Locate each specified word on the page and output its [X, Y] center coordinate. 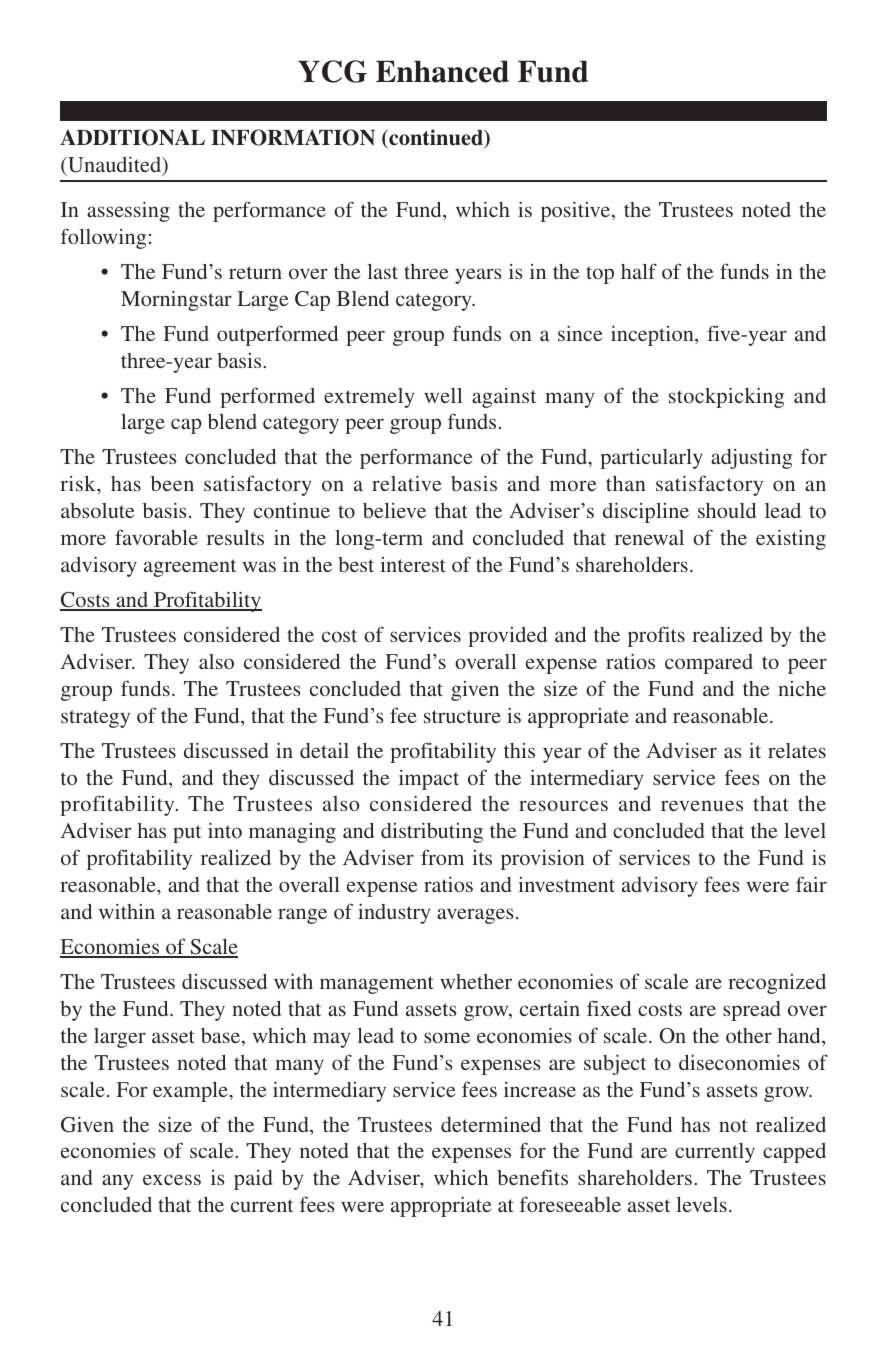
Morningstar [176, 301]
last [382, 271]
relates [797, 750]
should [727, 510]
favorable [156, 537]
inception [653, 336]
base [222, 1037]
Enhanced [442, 72]
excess [172, 1179]
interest [413, 564]
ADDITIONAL [132, 137]
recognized [777, 984]
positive [577, 212]
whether [476, 981]
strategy [95, 719]
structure [462, 716]
